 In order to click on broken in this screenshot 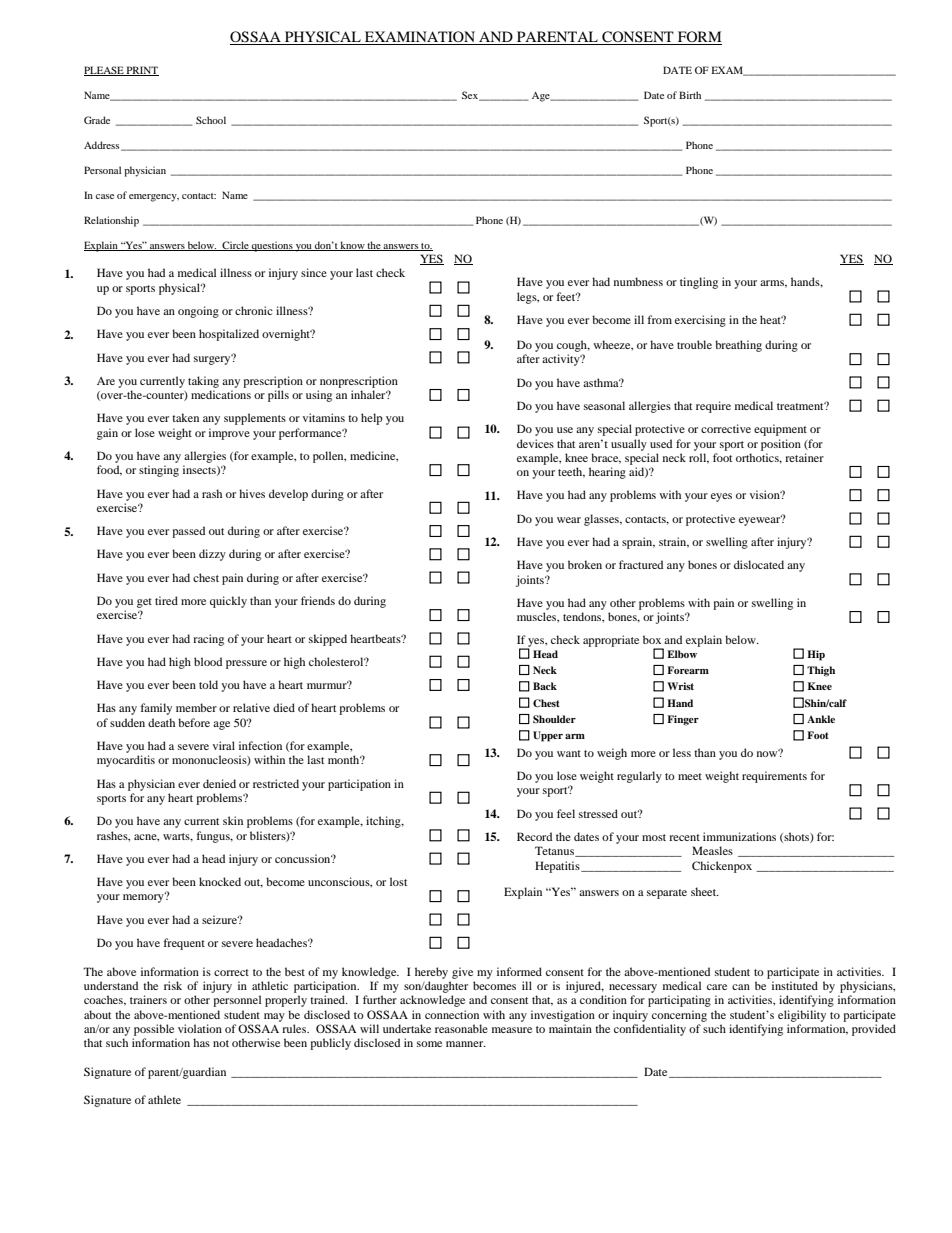, I will do `click(585, 564)`.
